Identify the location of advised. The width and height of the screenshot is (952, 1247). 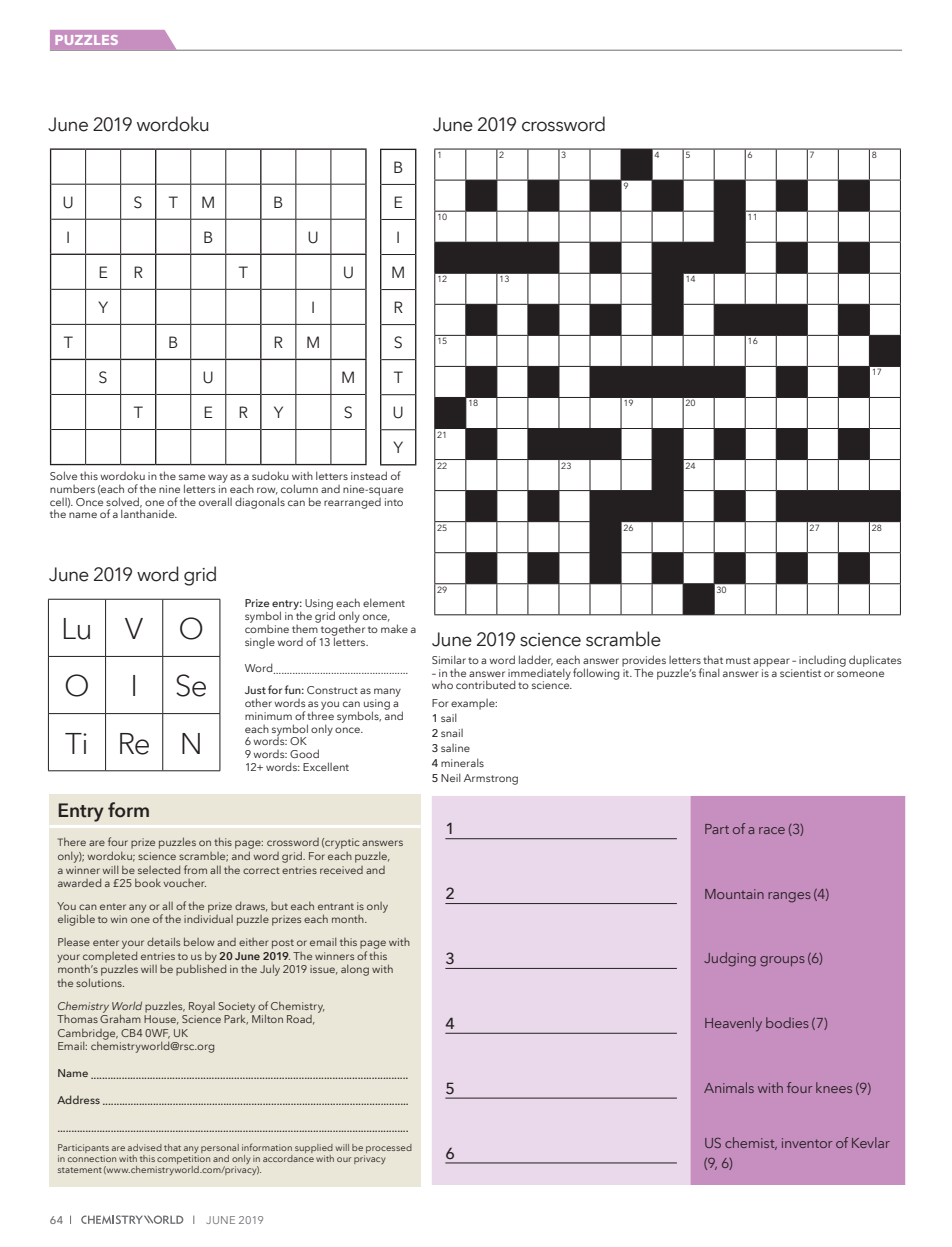
(145, 1147).
